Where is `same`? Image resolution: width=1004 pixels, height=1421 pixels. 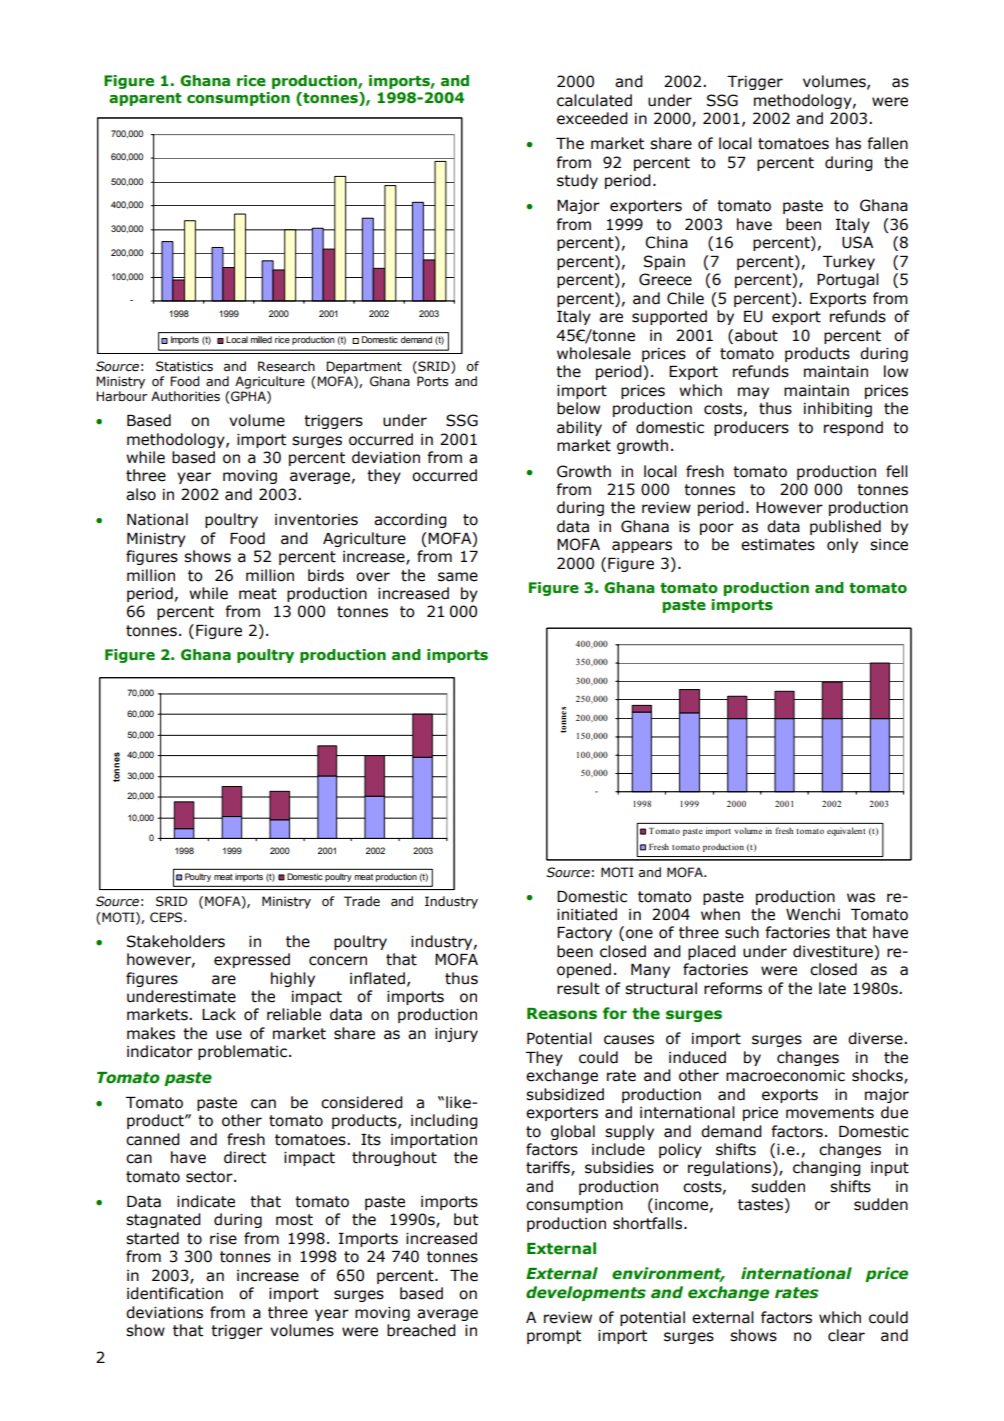 same is located at coordinates (458, 577).
